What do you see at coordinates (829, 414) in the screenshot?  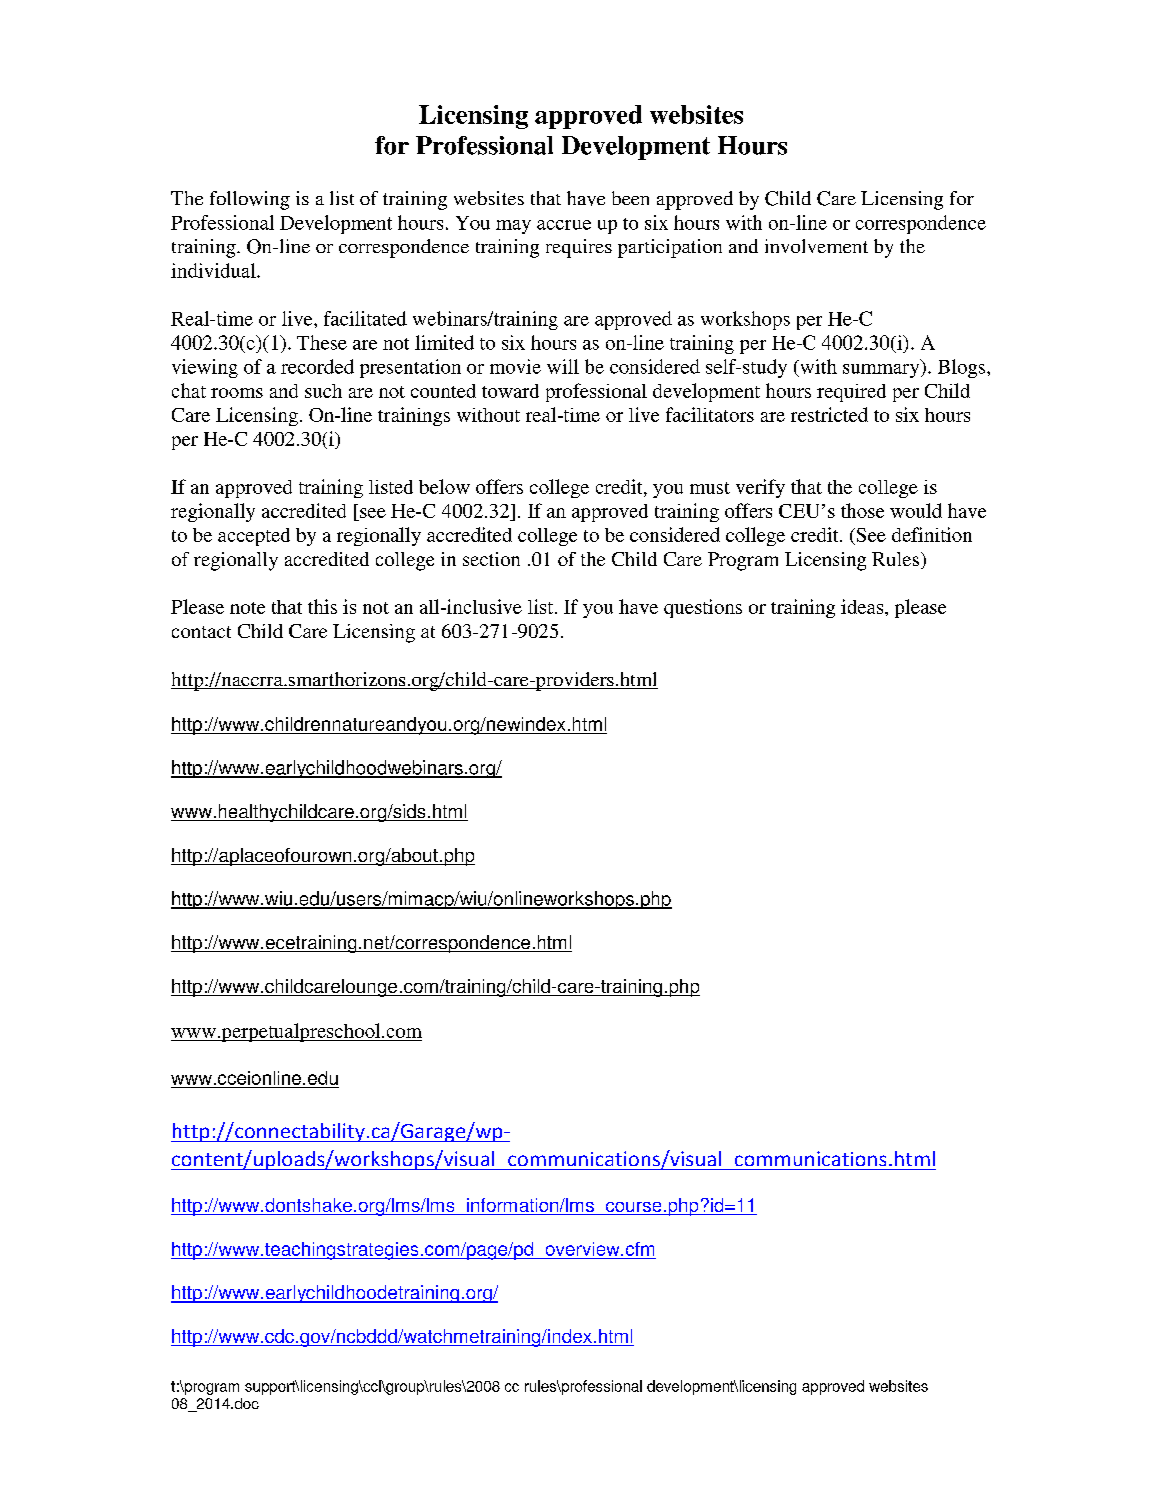 I see `restricted` at bounding box center [829, 414].
